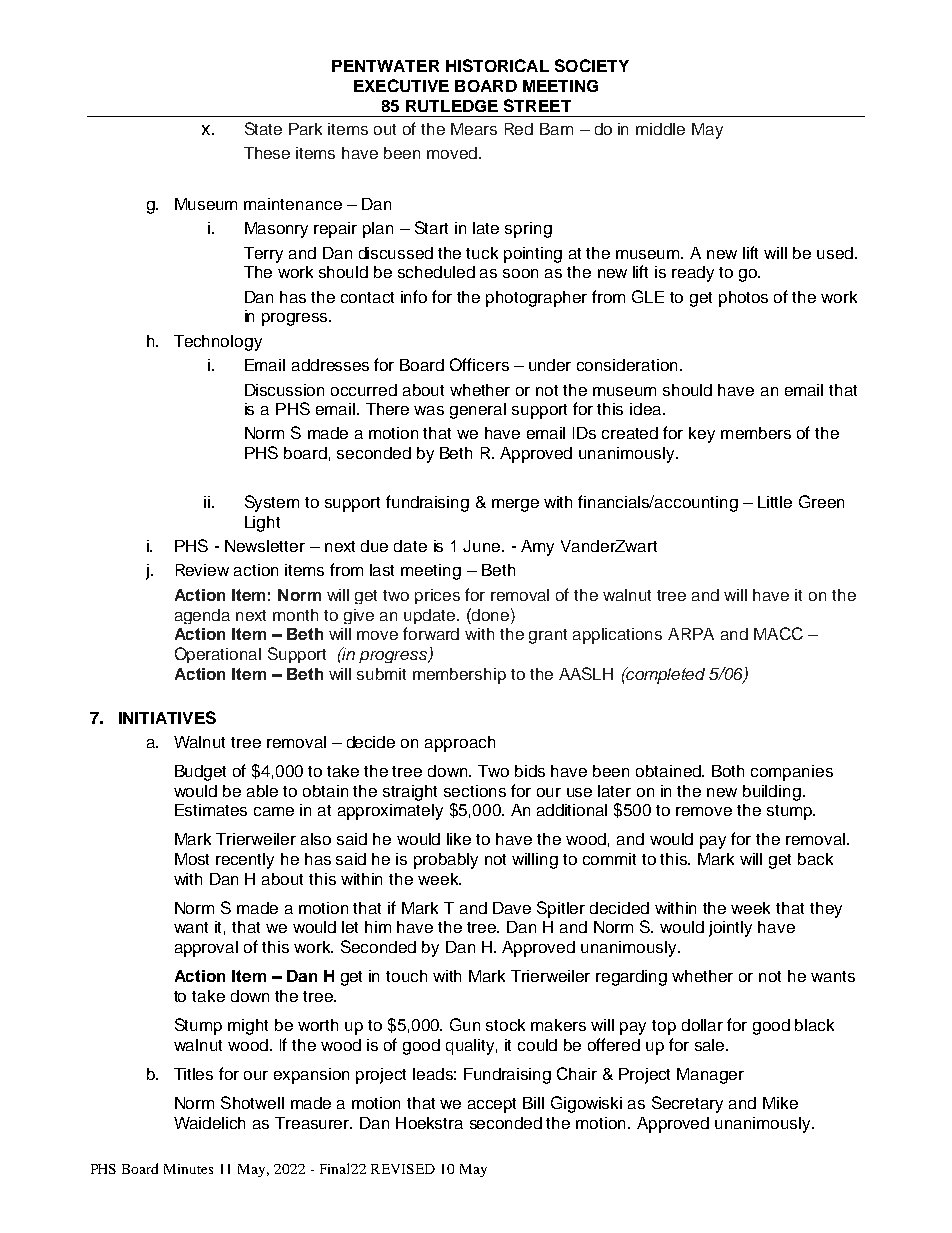  What do you see at coordinates (263, 128) in the image?
I see `State` at bounding box center [263, 128].
